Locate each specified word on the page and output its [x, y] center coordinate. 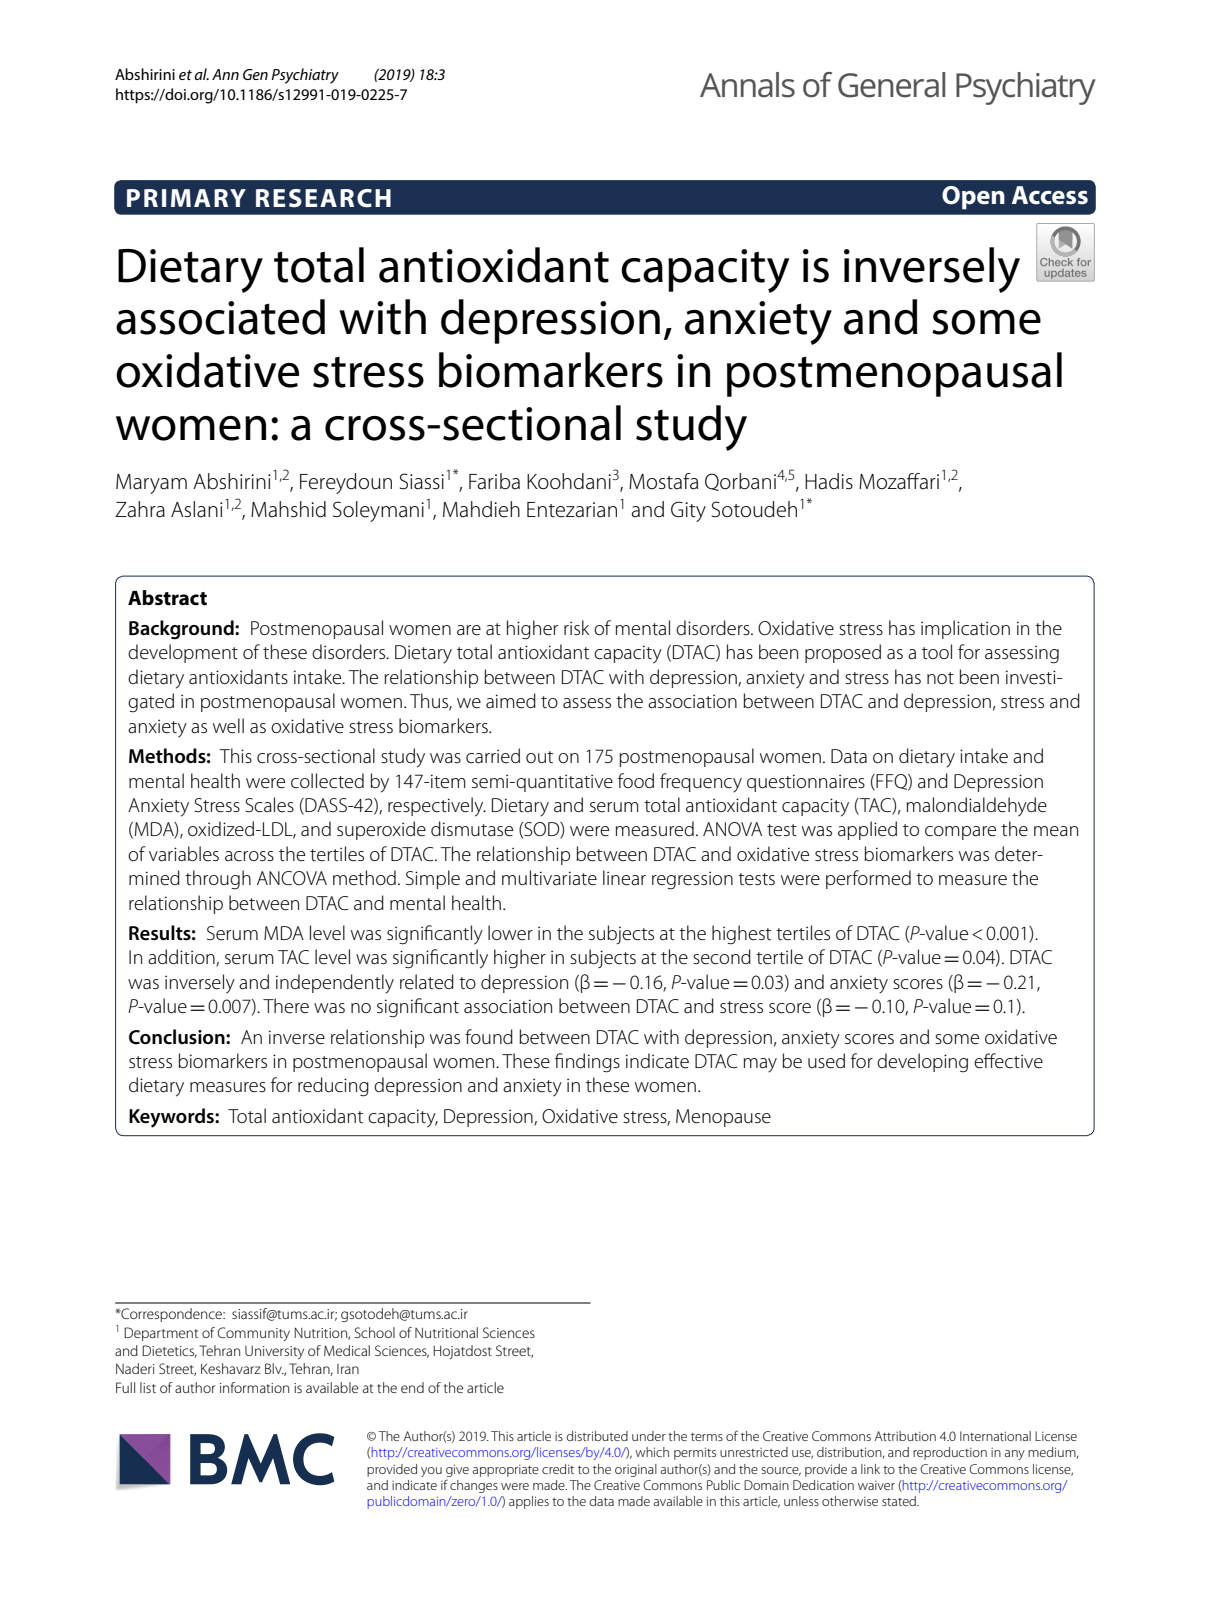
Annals [747, 85]
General [891, 85]
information [254, 1387]
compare [960, 833]
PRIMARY [186, 198]
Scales [269, 805]
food [636, 780]
